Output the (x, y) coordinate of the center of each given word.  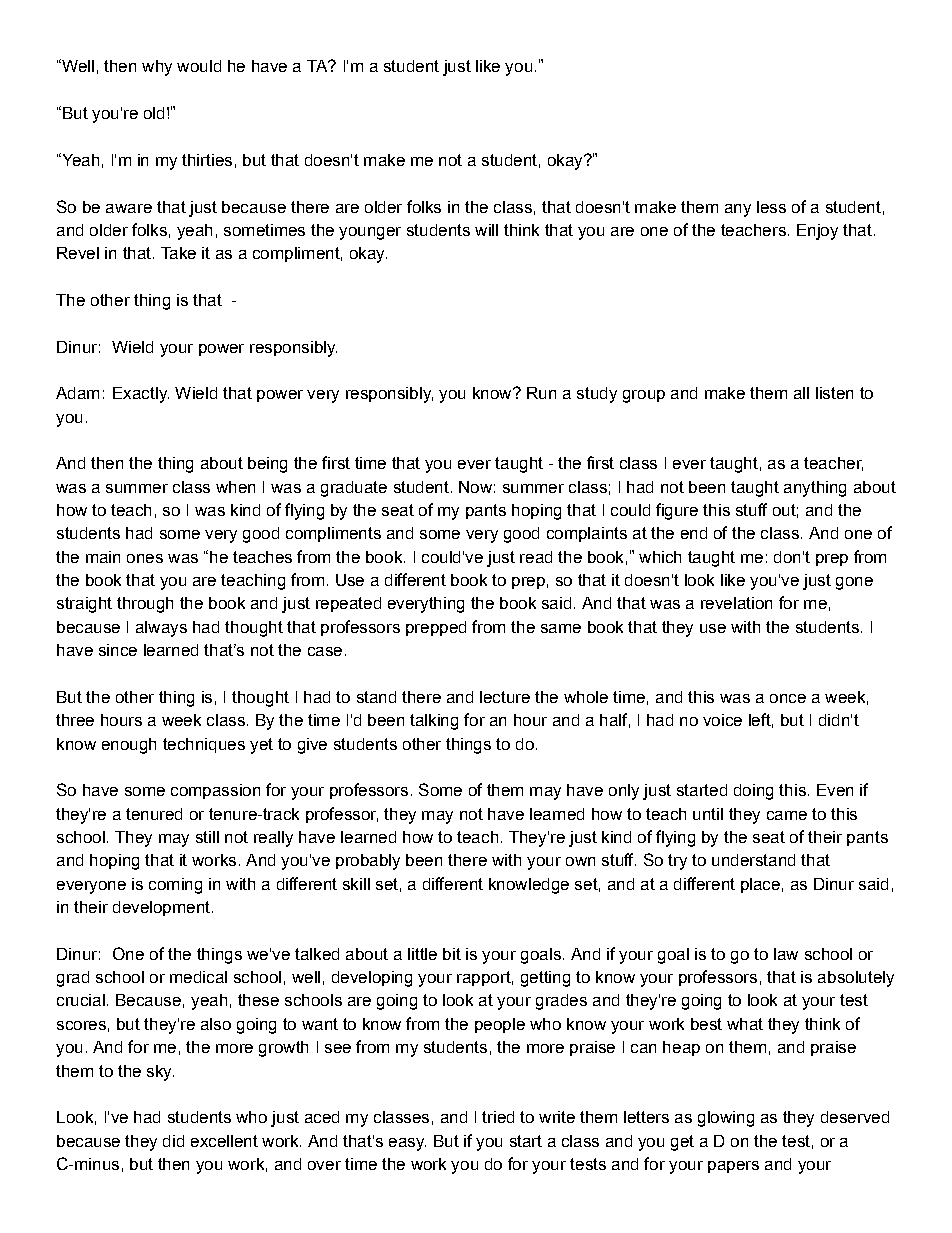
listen (834, 393)
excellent (224, 1141)
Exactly (141, 395)
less (771, 207)
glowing (726, 1119)
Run (541, 393)
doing (753, 792)
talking (434, 722)
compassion (215, 791)
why (157, 68)
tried (498, 1117)
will (486, 230)
